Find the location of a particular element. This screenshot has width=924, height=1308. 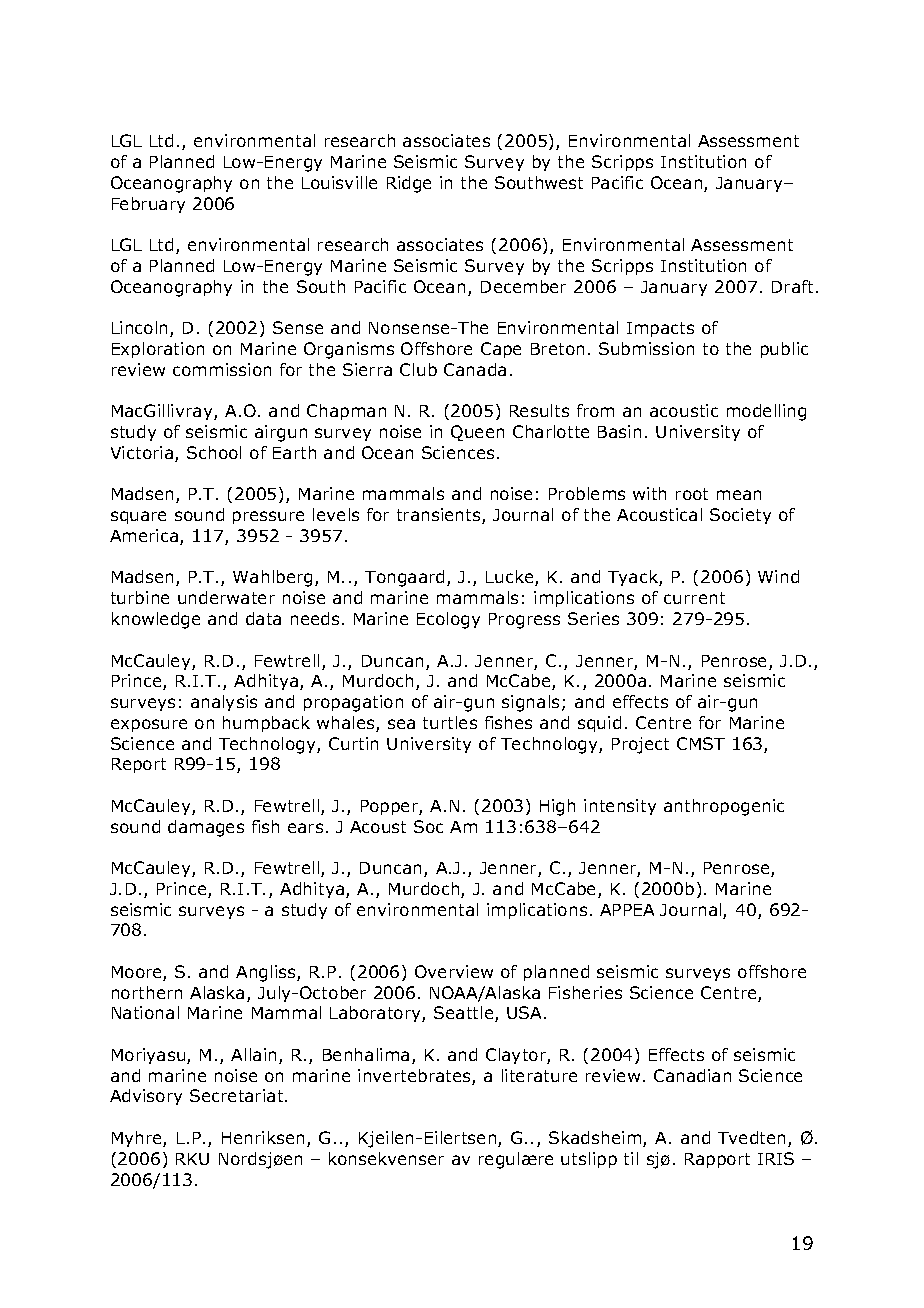

Draft is located at coordinates (792, 286).
